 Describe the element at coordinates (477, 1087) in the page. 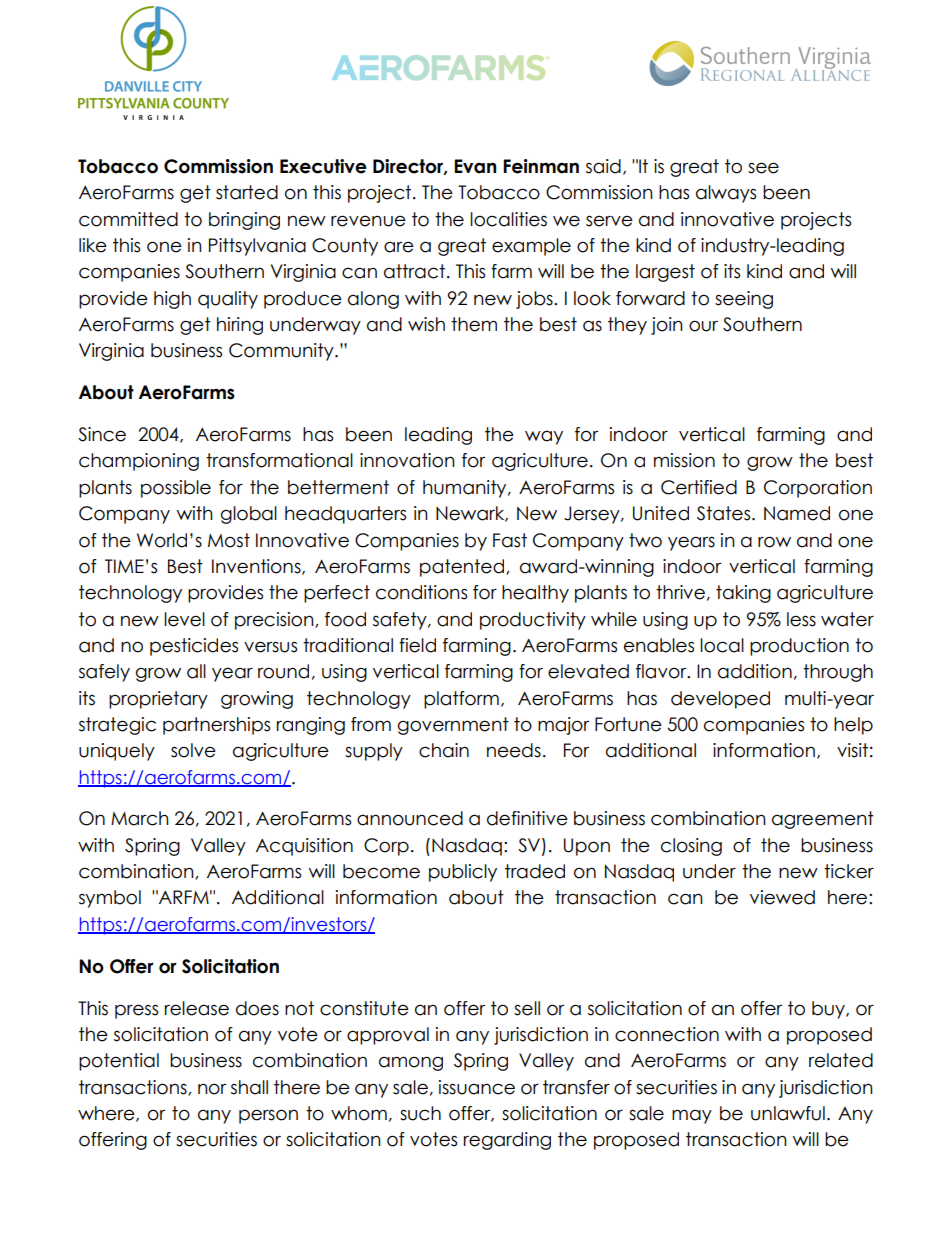

I see `issuance` at that location.
